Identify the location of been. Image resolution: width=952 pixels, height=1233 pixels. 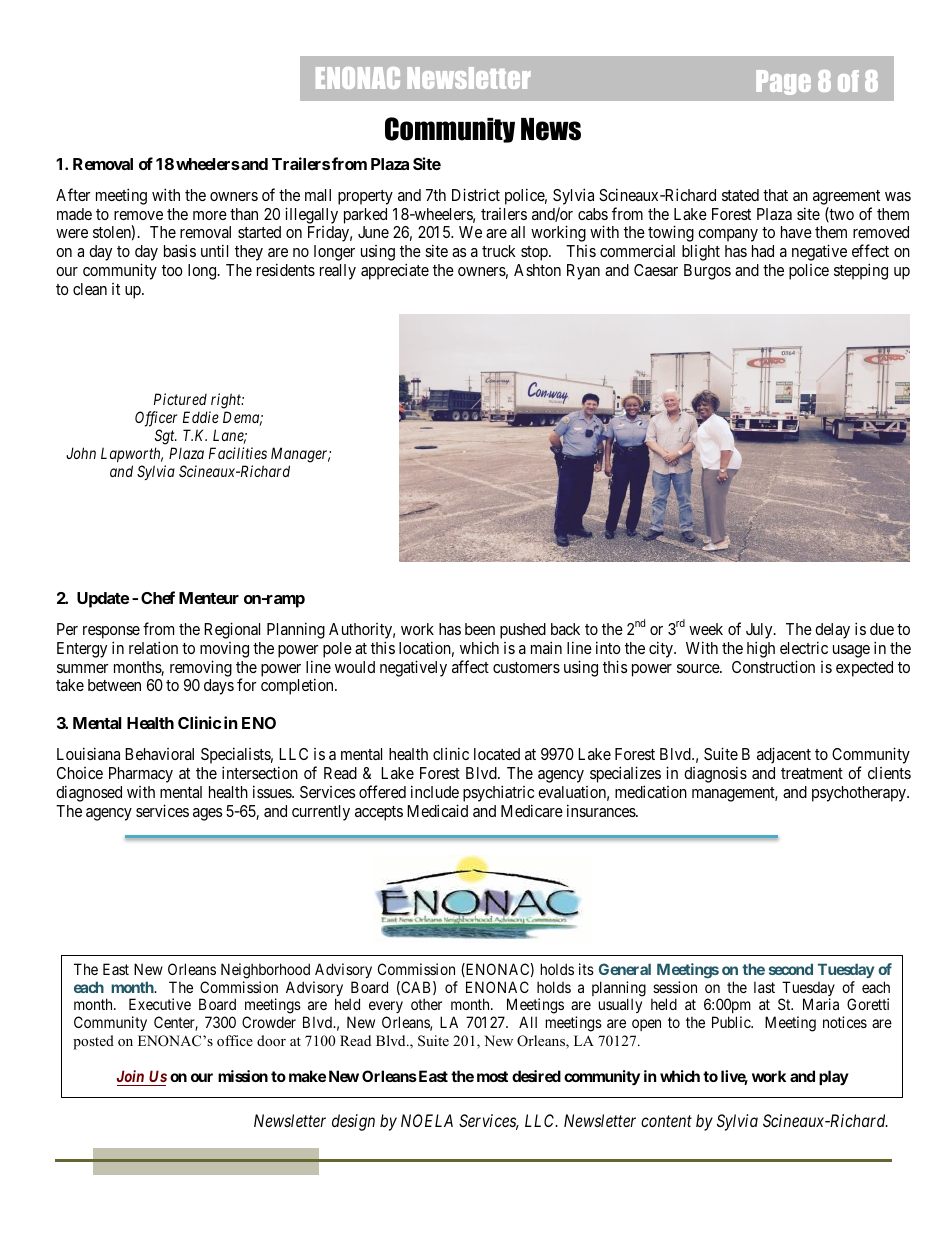
(480, 629).
